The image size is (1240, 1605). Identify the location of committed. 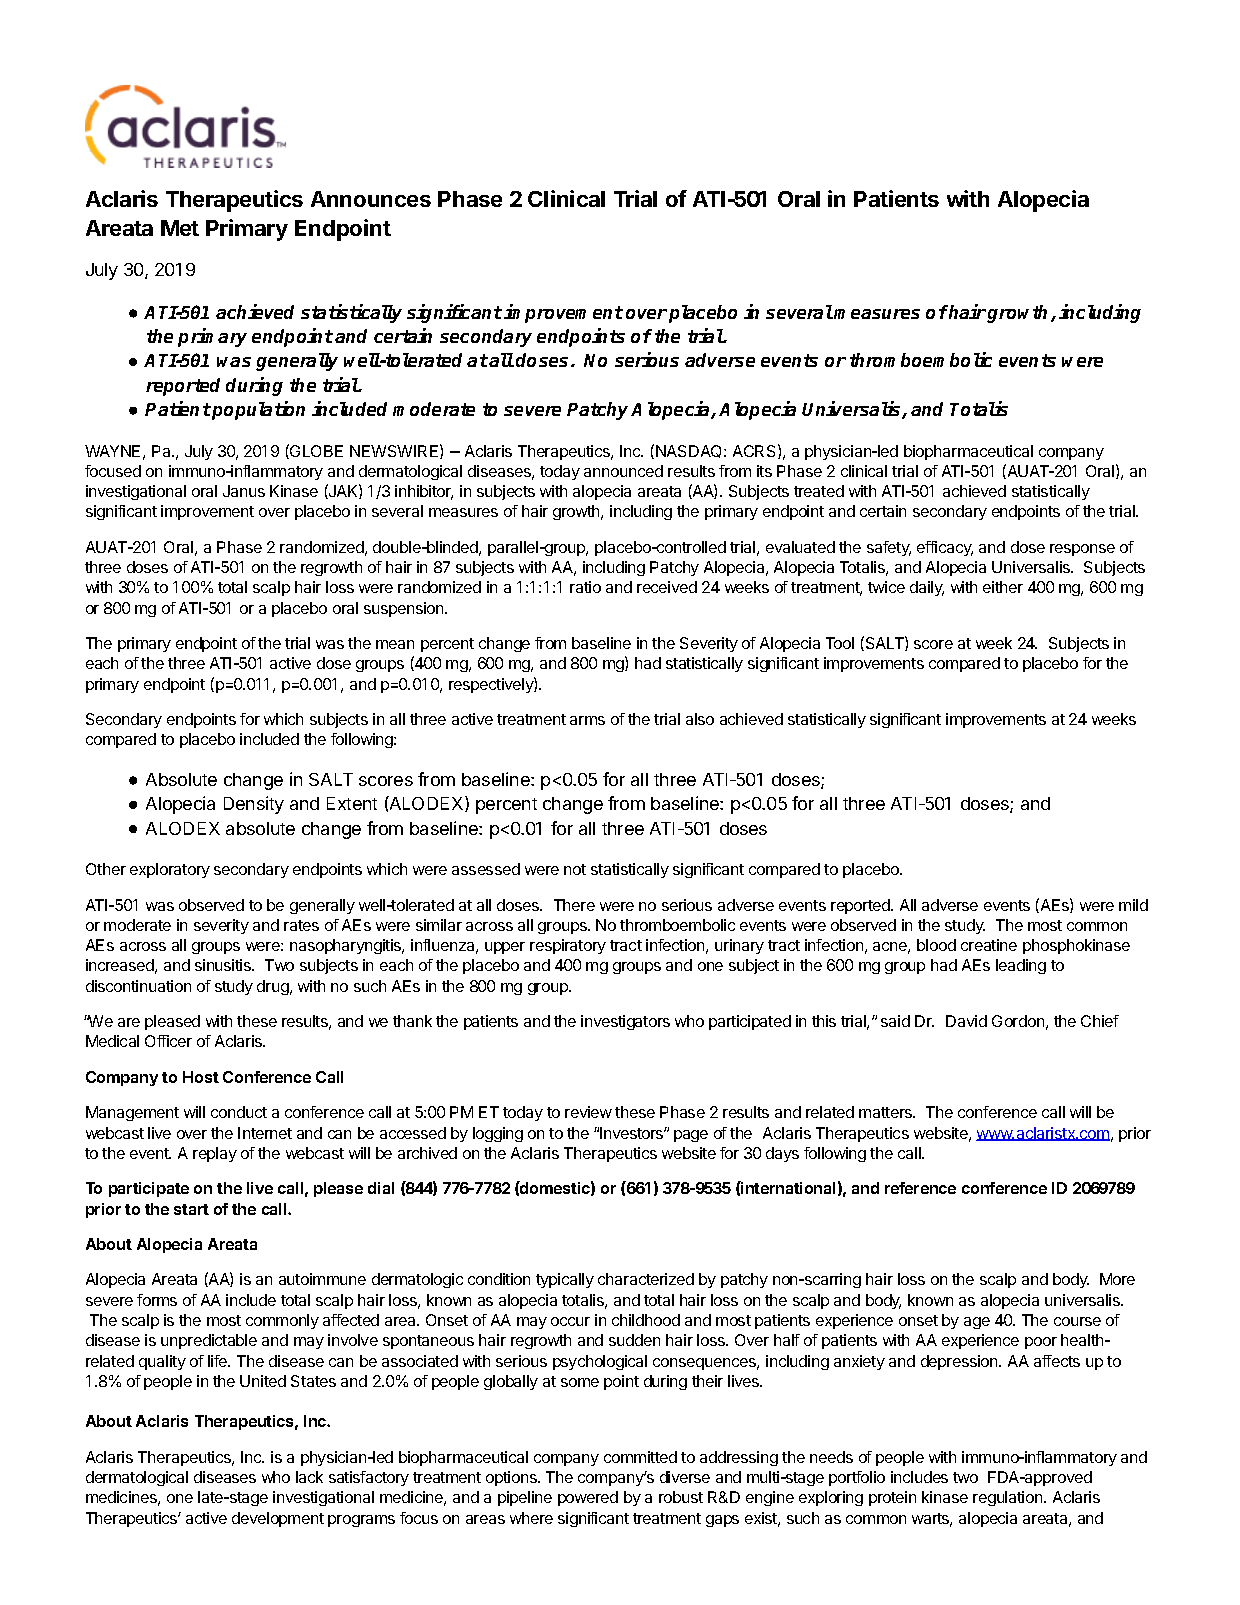
(640, 1457).
